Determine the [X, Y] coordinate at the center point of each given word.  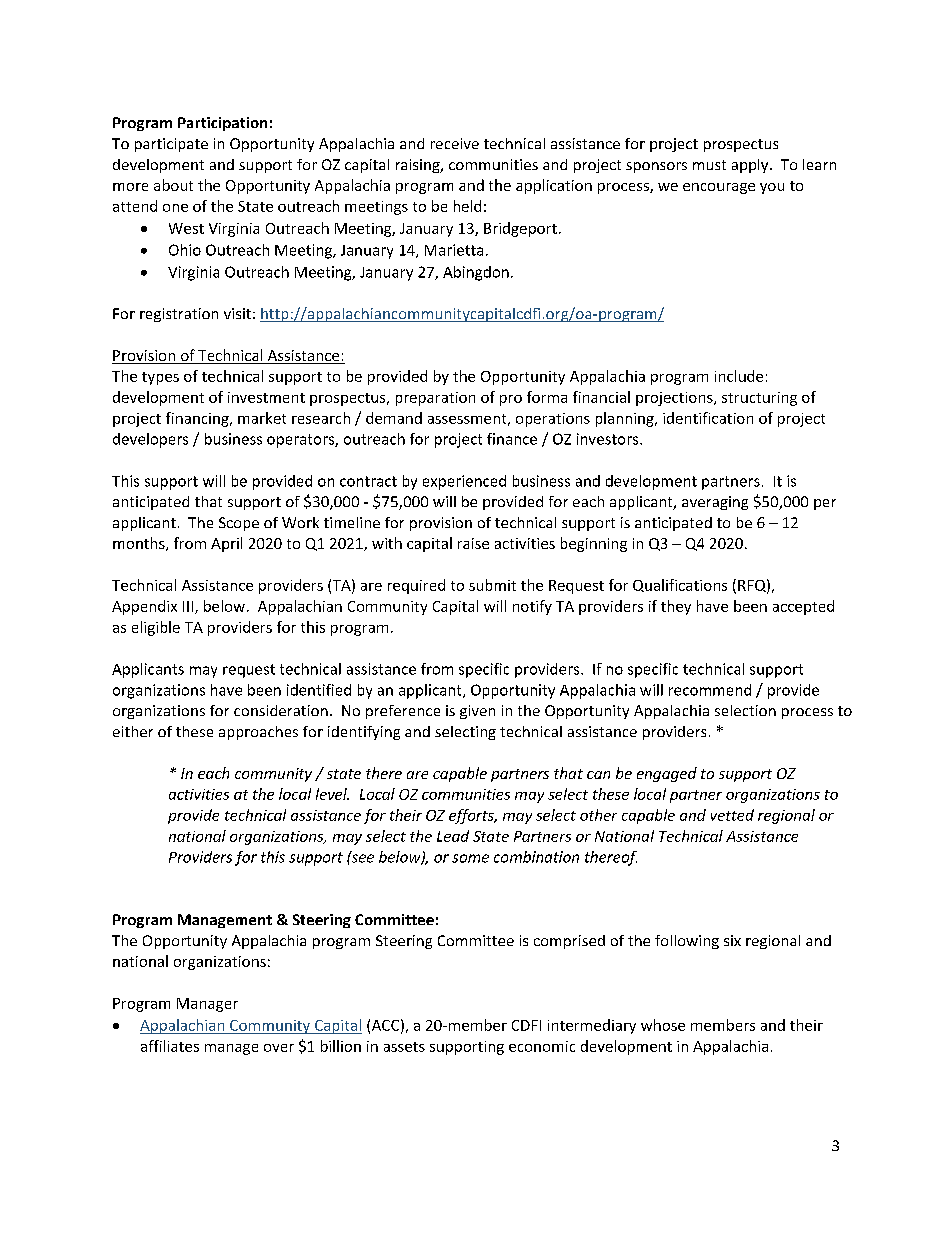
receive [455, 143]
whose [663, 1025]
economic [542, 1046]
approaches [258, 733]
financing [198, 419]
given [477, 712]
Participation [222, 124]
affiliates [170, 1046]
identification [708, 418]
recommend [710, 690]
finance [512, 439]
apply [751, 166]
